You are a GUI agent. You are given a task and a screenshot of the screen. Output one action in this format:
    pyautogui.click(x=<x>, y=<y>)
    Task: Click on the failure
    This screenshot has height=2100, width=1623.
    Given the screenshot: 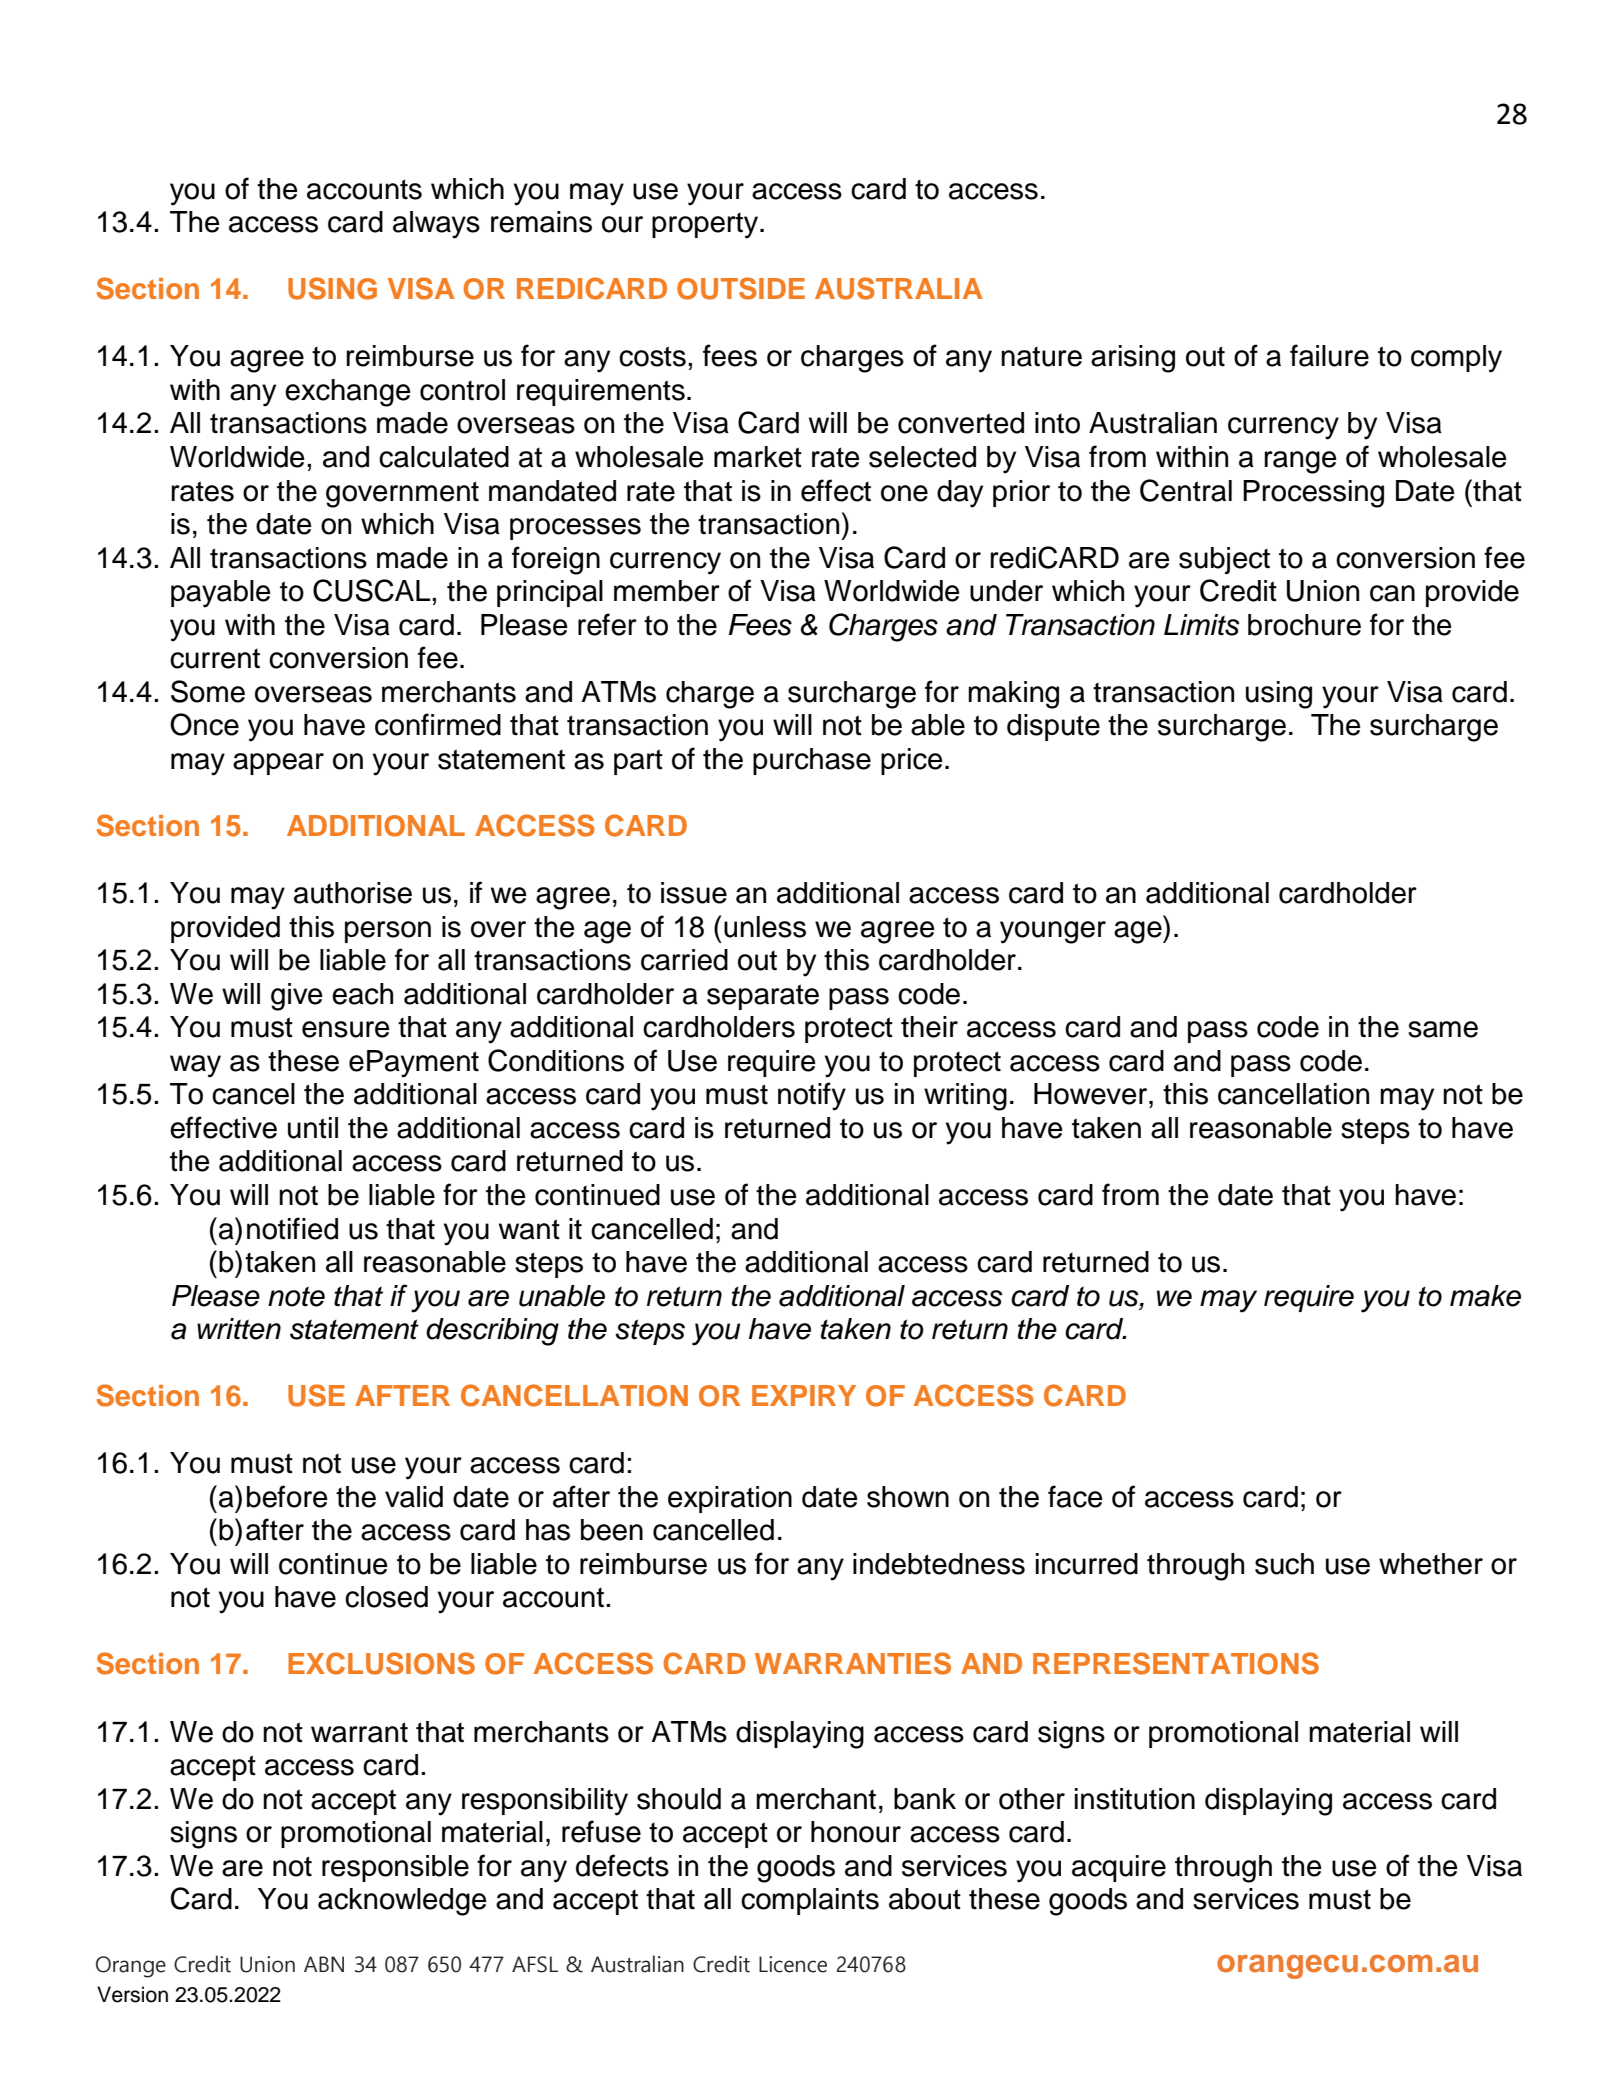 What is the action you would take?
    pyautogui.click(x=1329, y=355)
